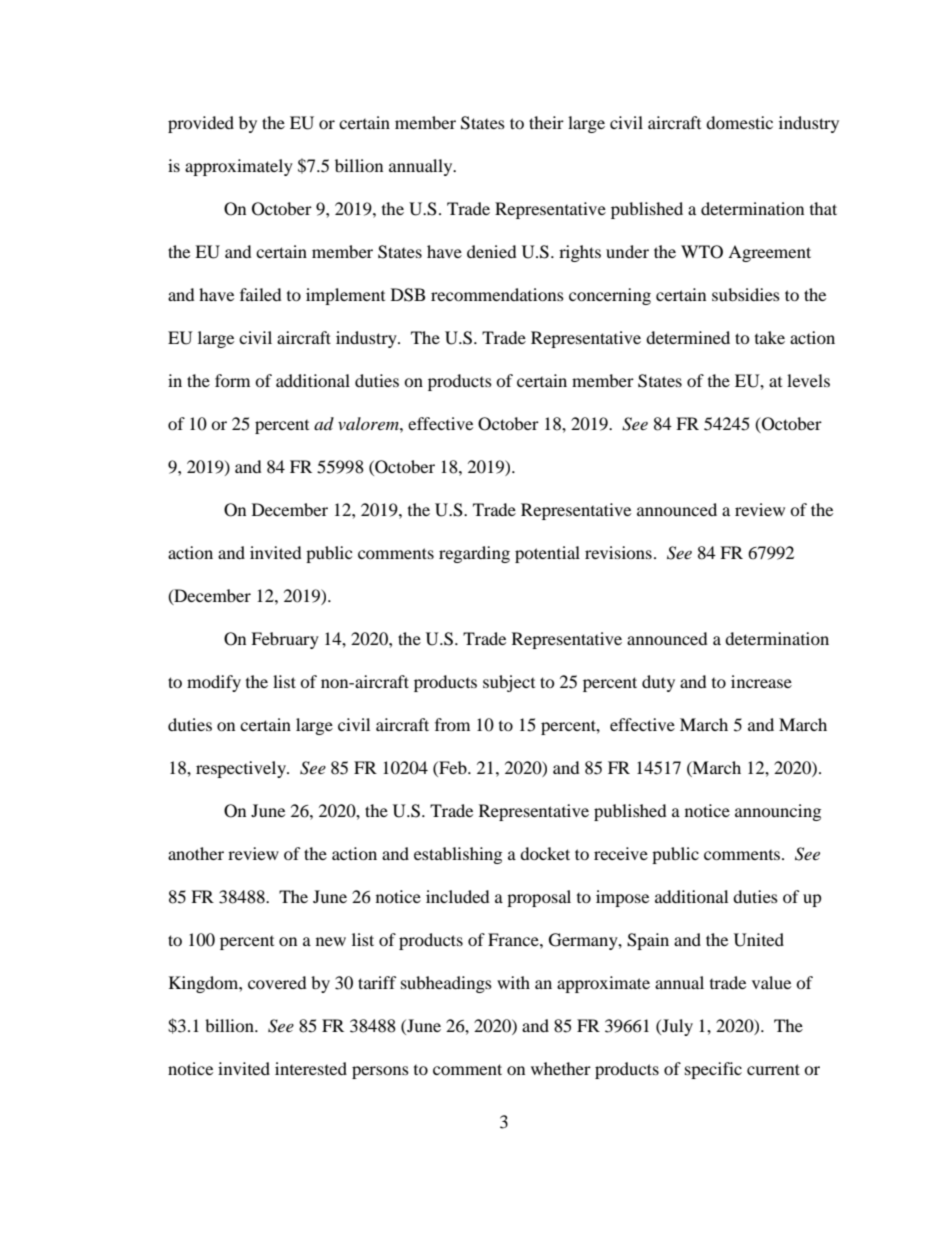 The width and height of the screenshot is (952, 1233). Describe the element at coordinates (232, 380) in the screenshot. I see `form` at that location.
